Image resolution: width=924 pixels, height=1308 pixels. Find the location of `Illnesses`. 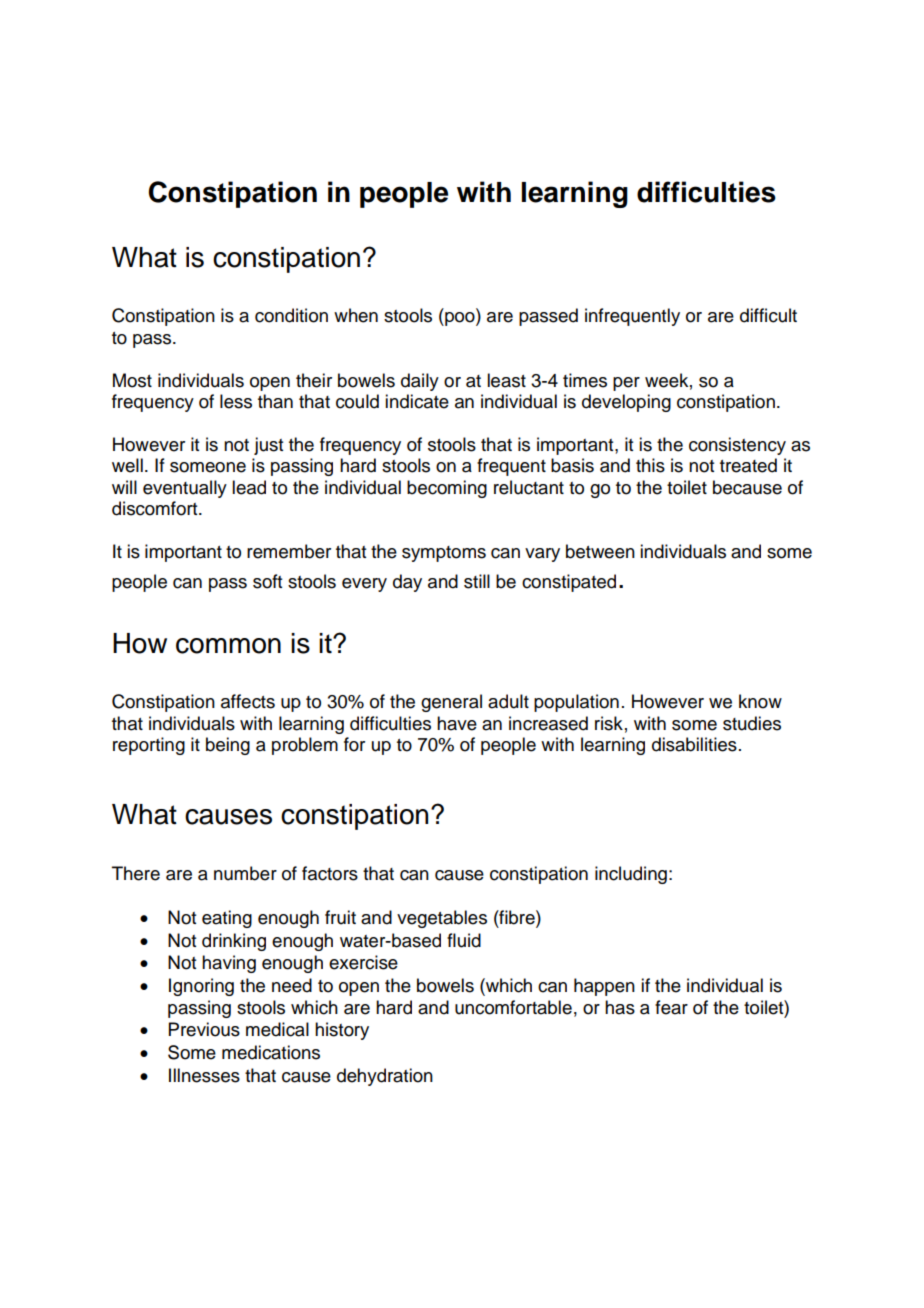

Illnesses is located at coordinates (204, 1075).
